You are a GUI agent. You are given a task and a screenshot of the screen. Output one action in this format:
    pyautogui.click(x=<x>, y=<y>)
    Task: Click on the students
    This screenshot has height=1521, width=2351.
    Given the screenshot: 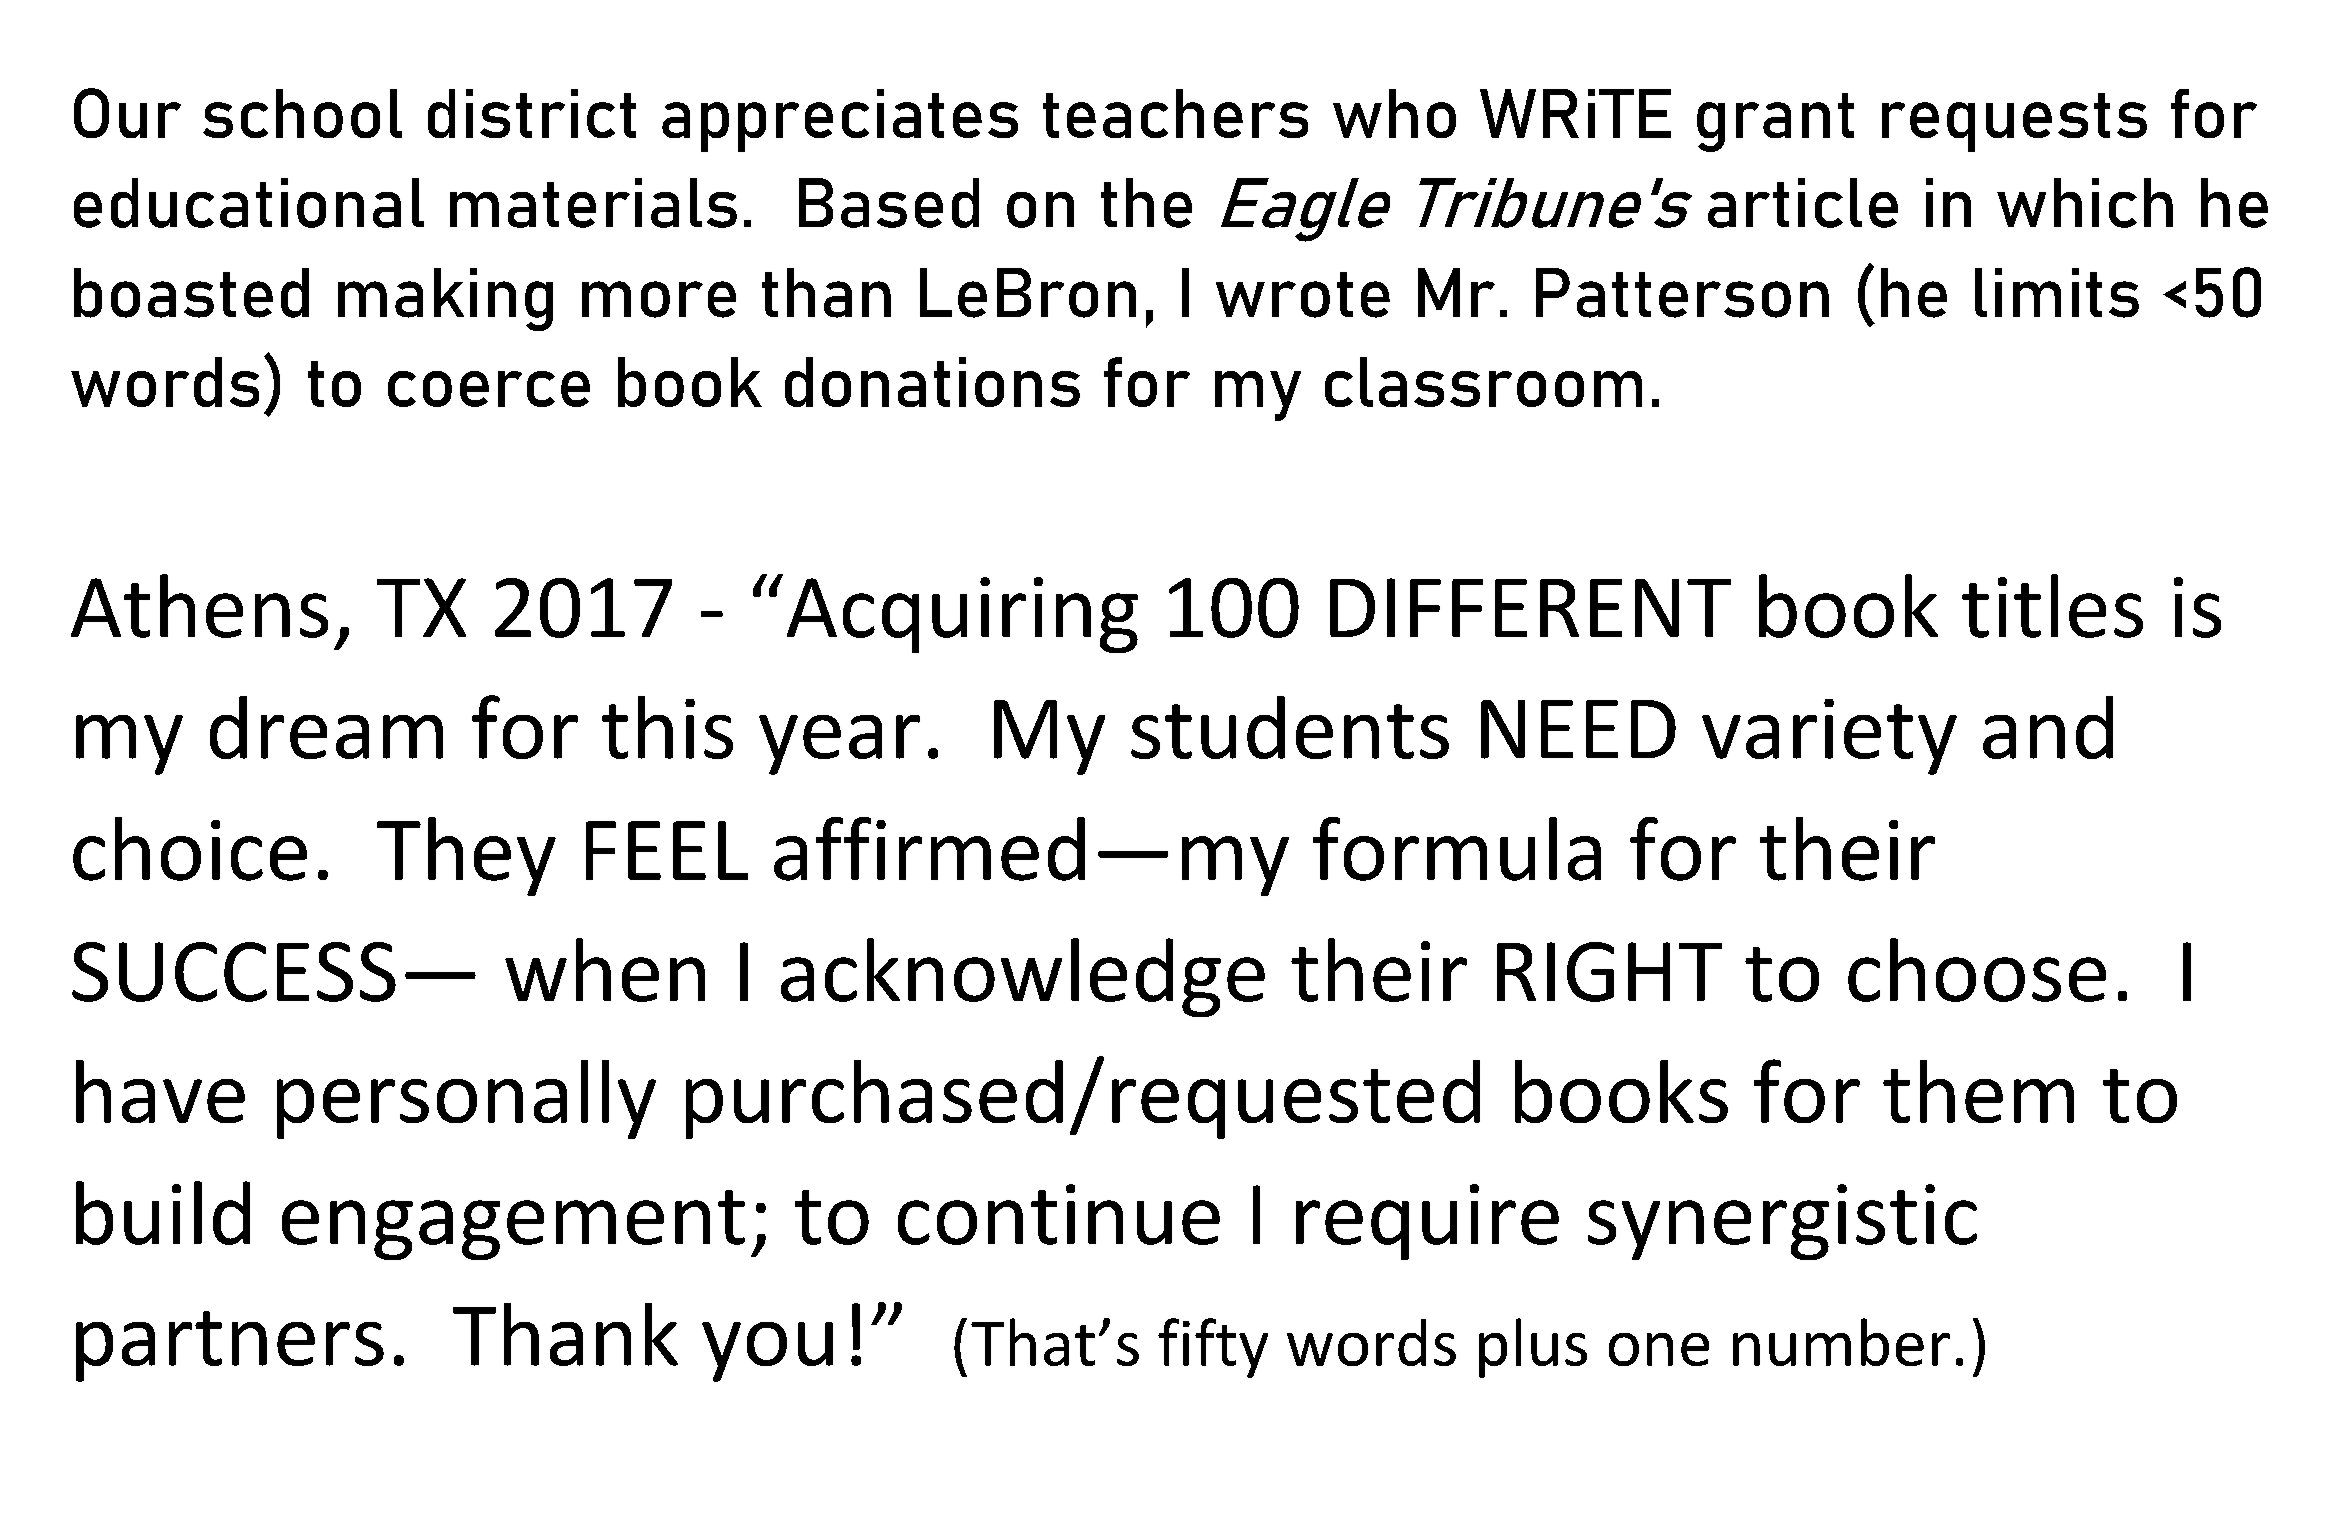 What is the action you would take?
    pyautogui.click(x=1290, y=727)
